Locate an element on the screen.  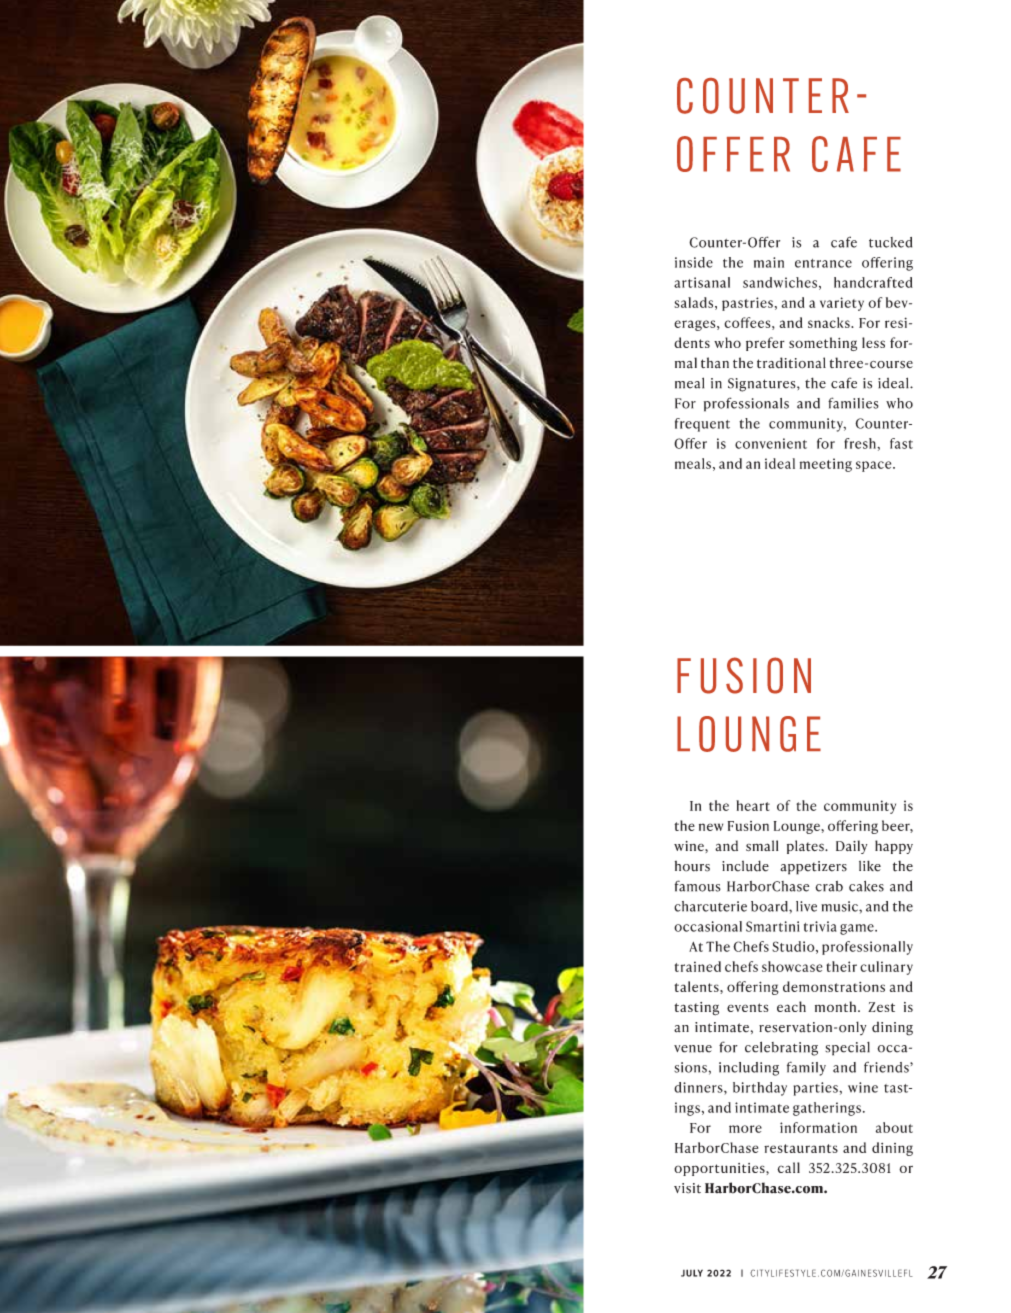
trained is located at coordinates (698, 966).
